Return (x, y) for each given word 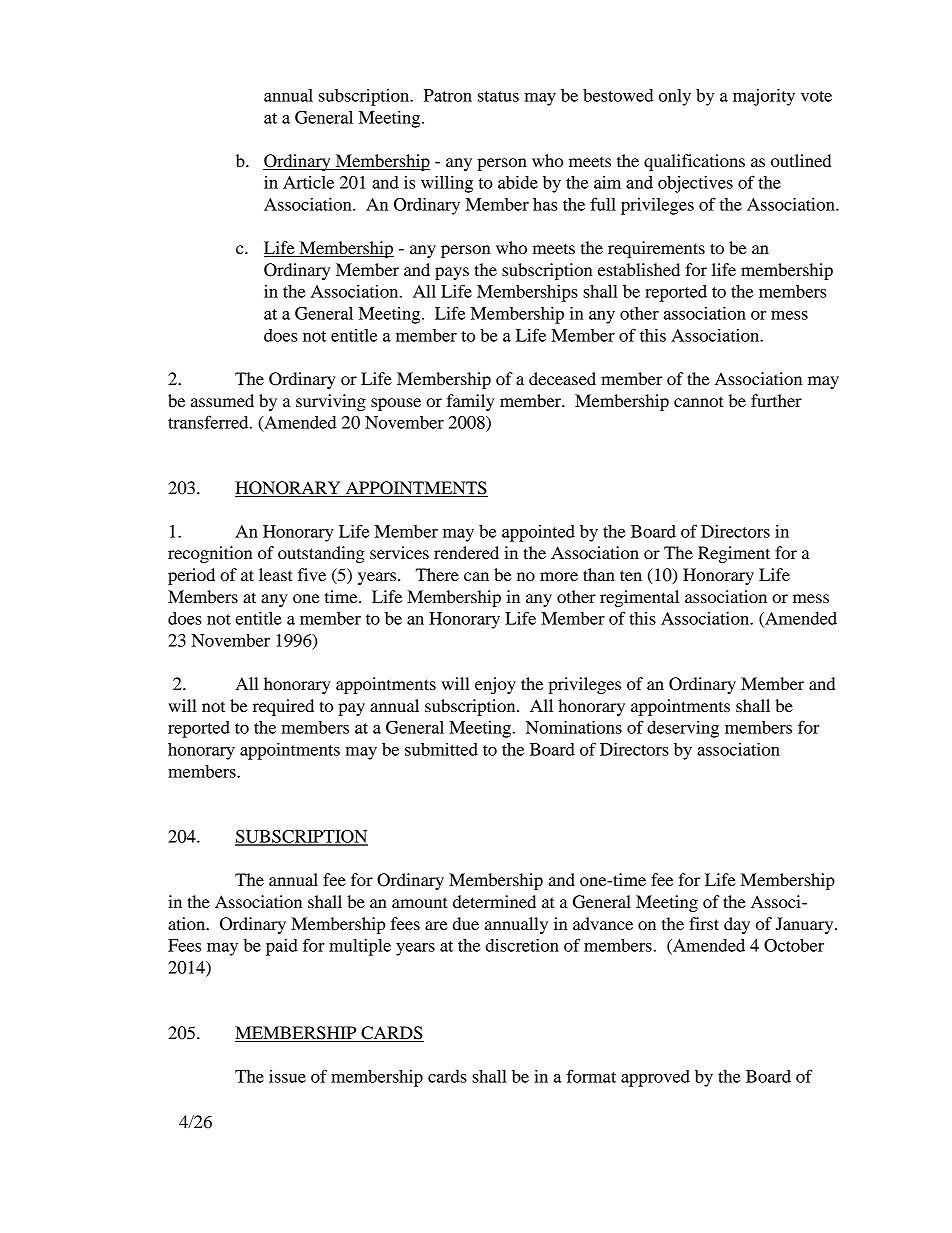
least (276, 574)
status (498, 96)
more (559, 576)
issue (287, 1076)
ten (631, 575)
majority (764, 97)
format (591, 1076)
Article (308, 182)
